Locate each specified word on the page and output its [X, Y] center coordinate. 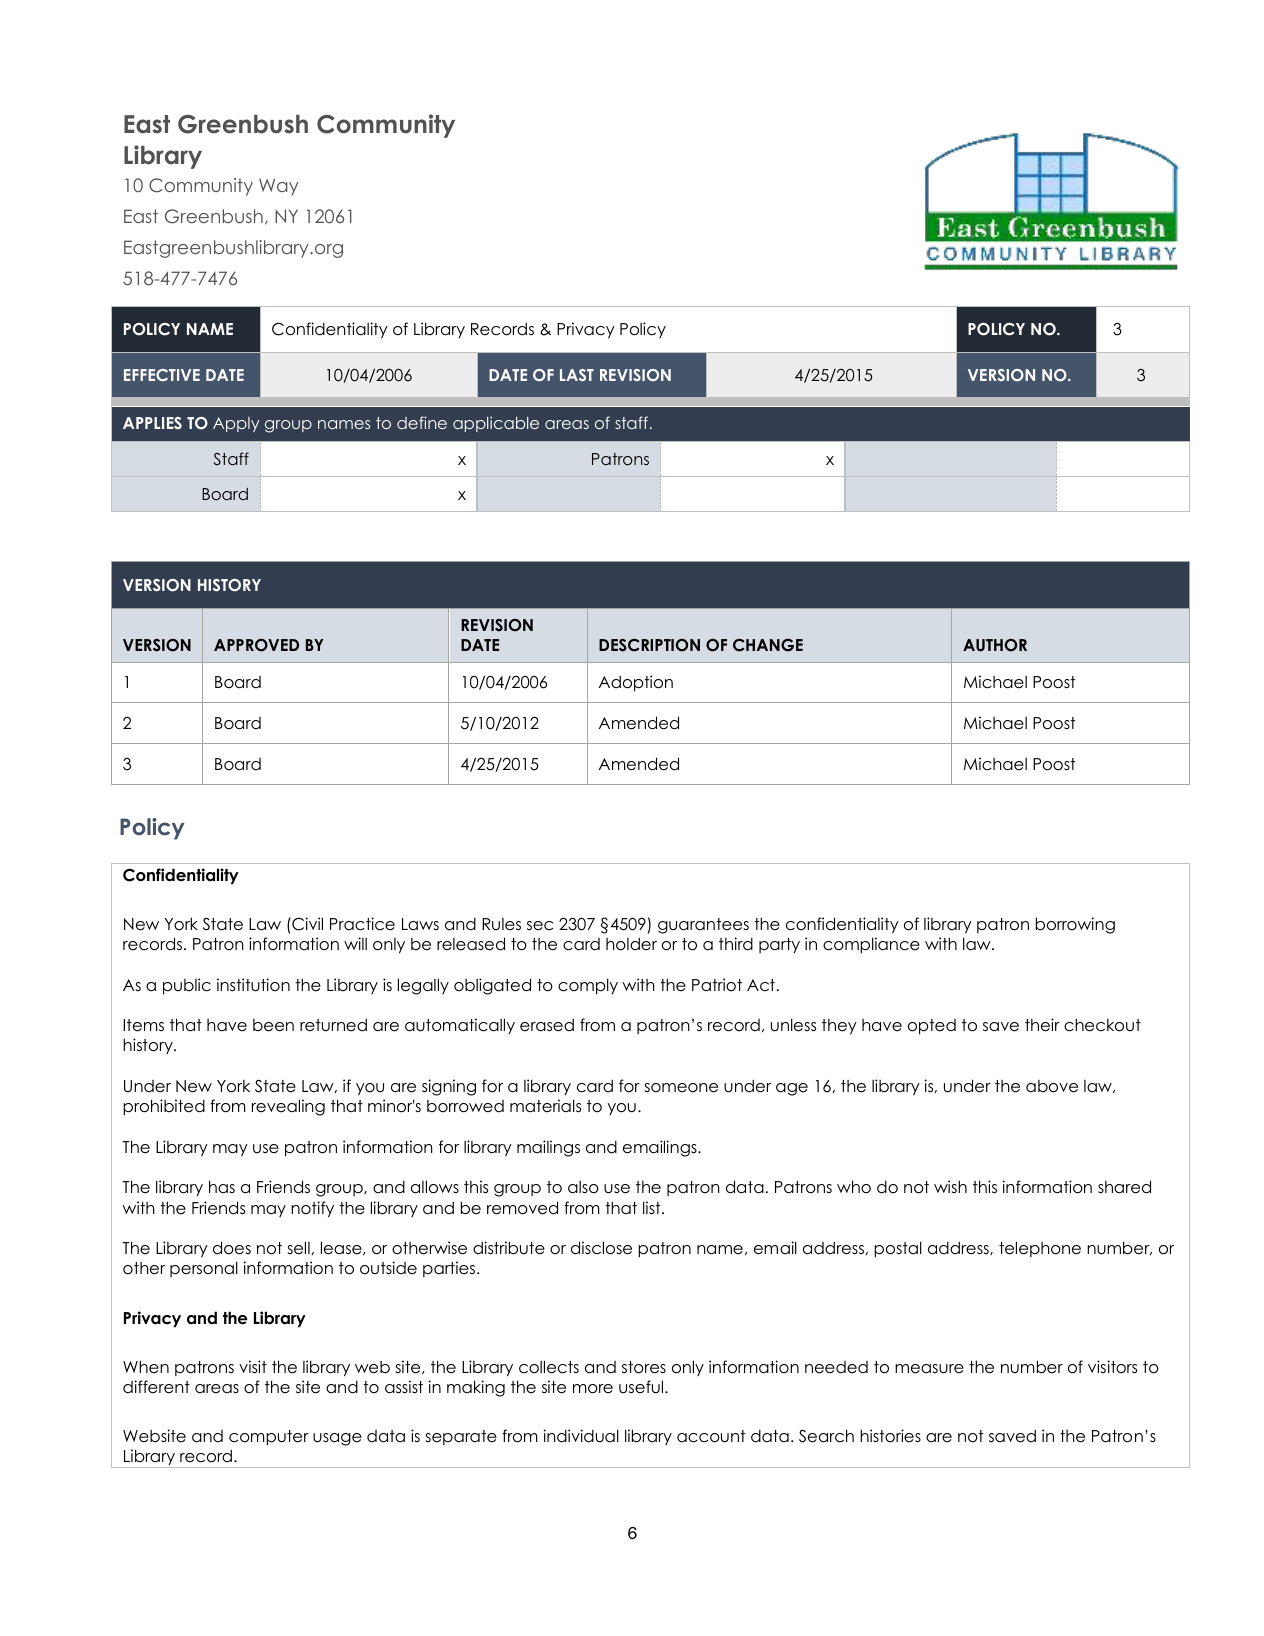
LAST [577, 375]
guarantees [703, 926]
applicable [496, 424]
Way [278, 187]
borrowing [1075, 925]
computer [269, 1438]
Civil [306, 924]
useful [642, 1387]
